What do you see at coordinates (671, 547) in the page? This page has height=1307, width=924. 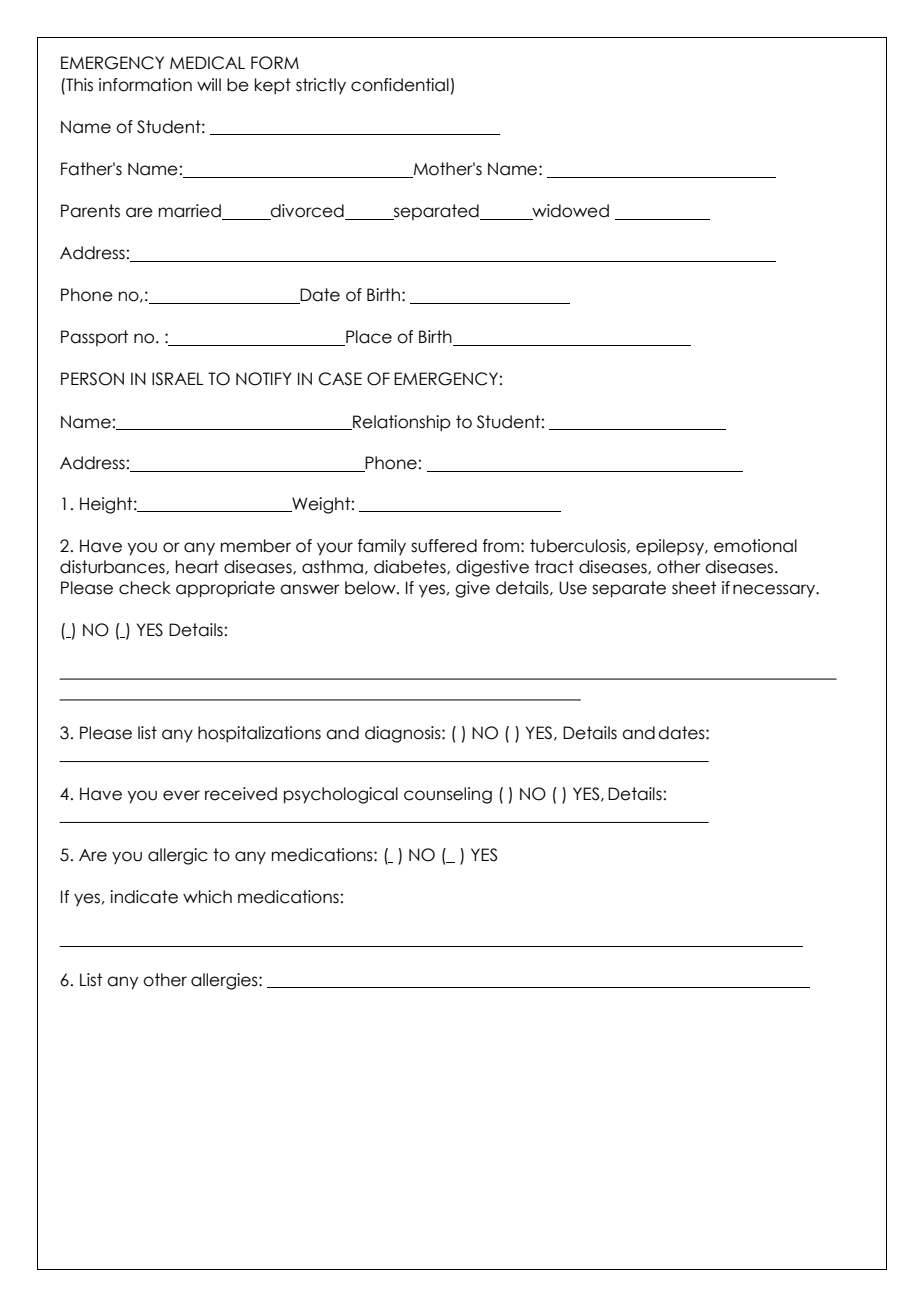 I see `epilepsy` at bounding box center [671, 547].
